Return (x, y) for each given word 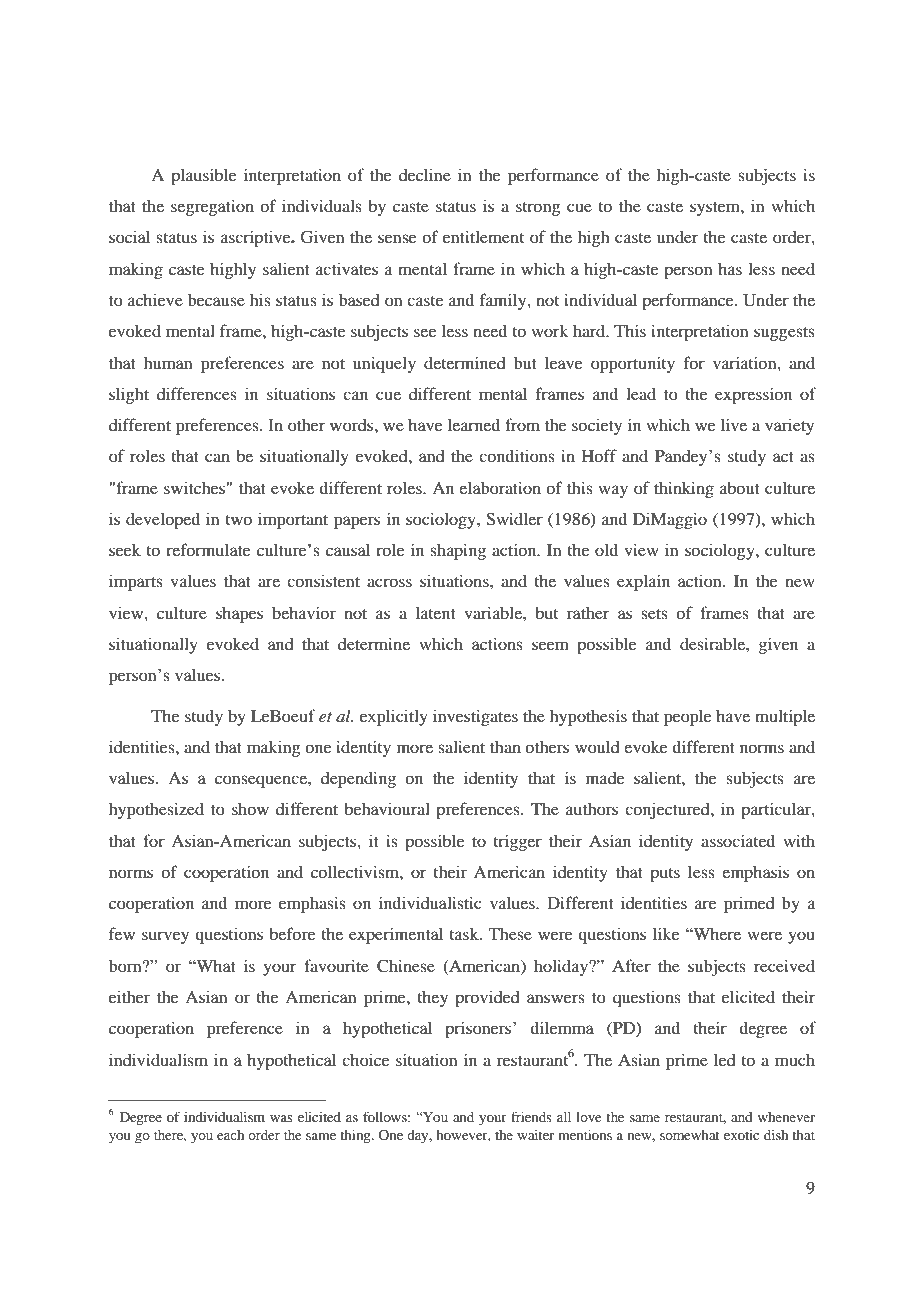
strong (538, 209)
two (238, 520)
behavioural (387, 808)
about (740, 487)
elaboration (500, 487)
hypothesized (156, 810)
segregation (212, 207)
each (230, 1135)
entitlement (483, 236)
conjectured (668, 810)
